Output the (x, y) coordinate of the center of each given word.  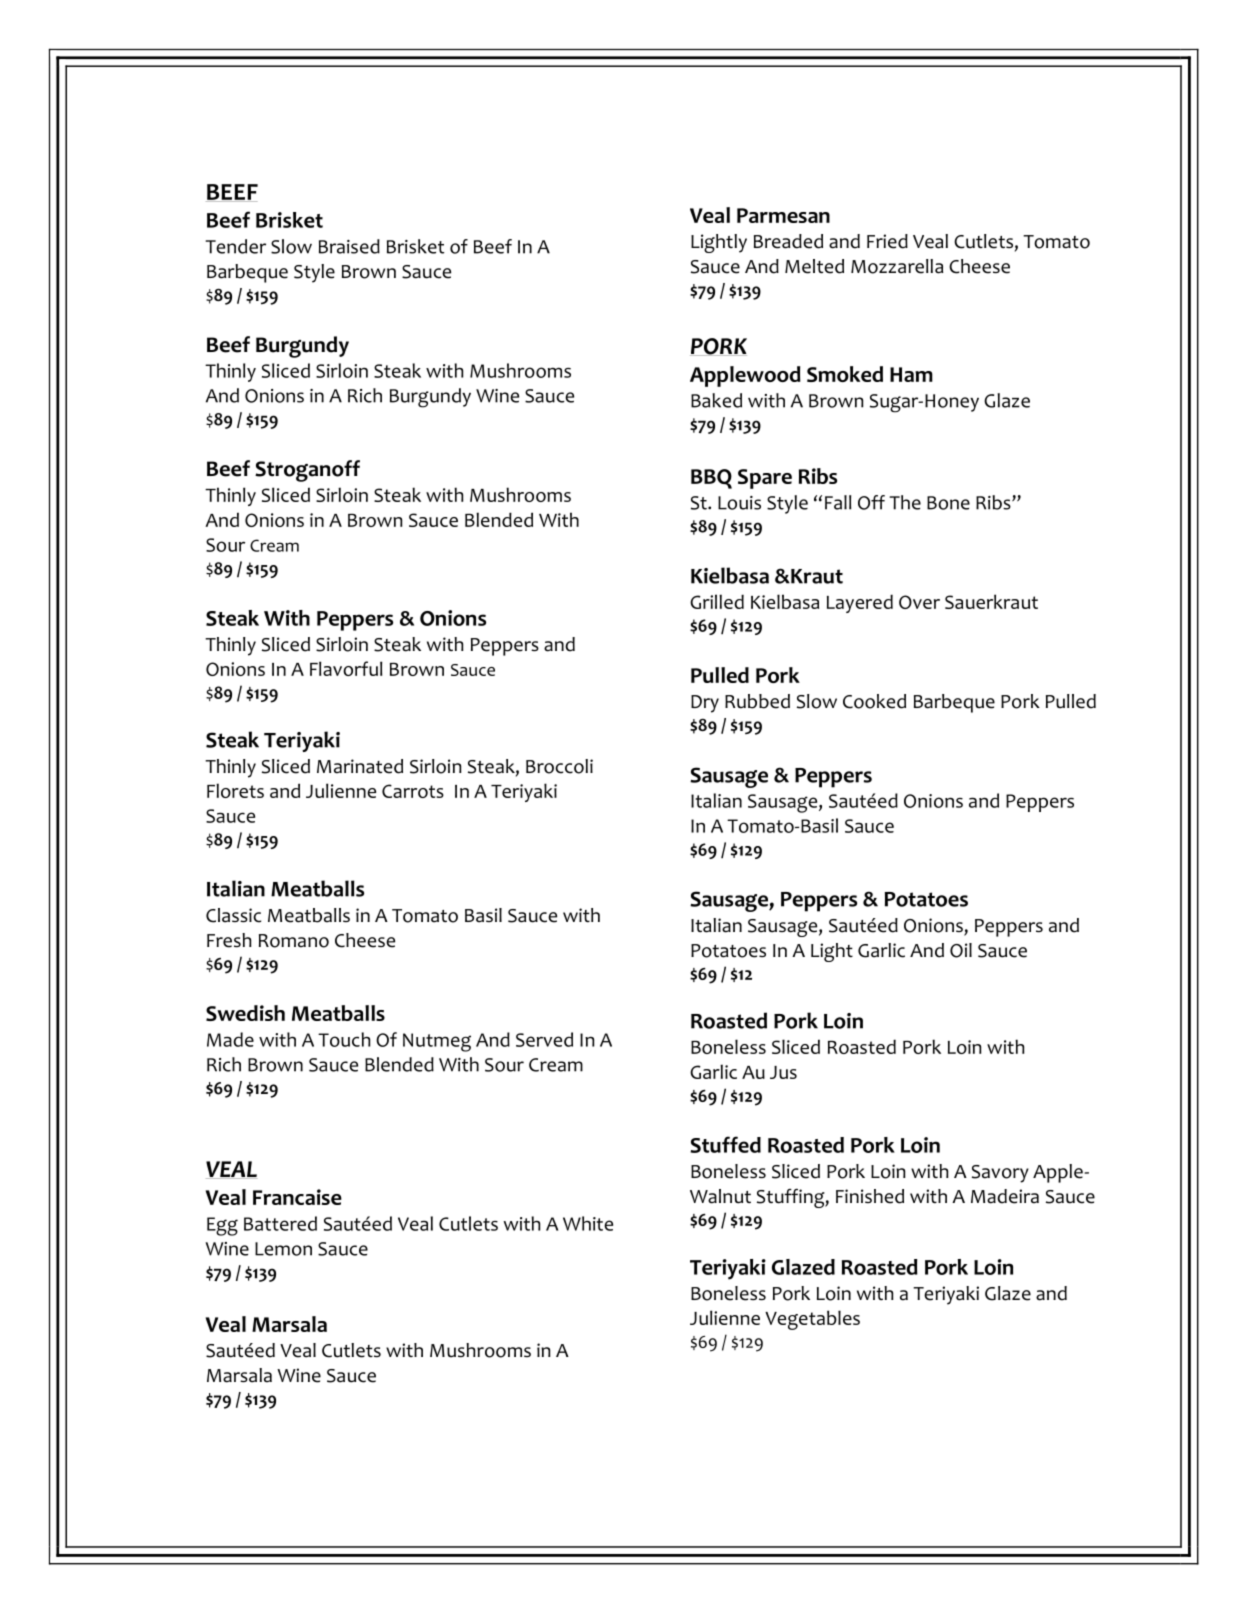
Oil (961, 950)
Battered (280, 1223)
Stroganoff (307, 471)
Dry (705, 704)
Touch (344, 1039)
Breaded (788, 241)
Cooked (874, 701)
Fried (887, 241)
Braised (349, 246)
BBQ (711, 479)
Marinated (360, 766)
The (905, 502)
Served (544, 1039)
